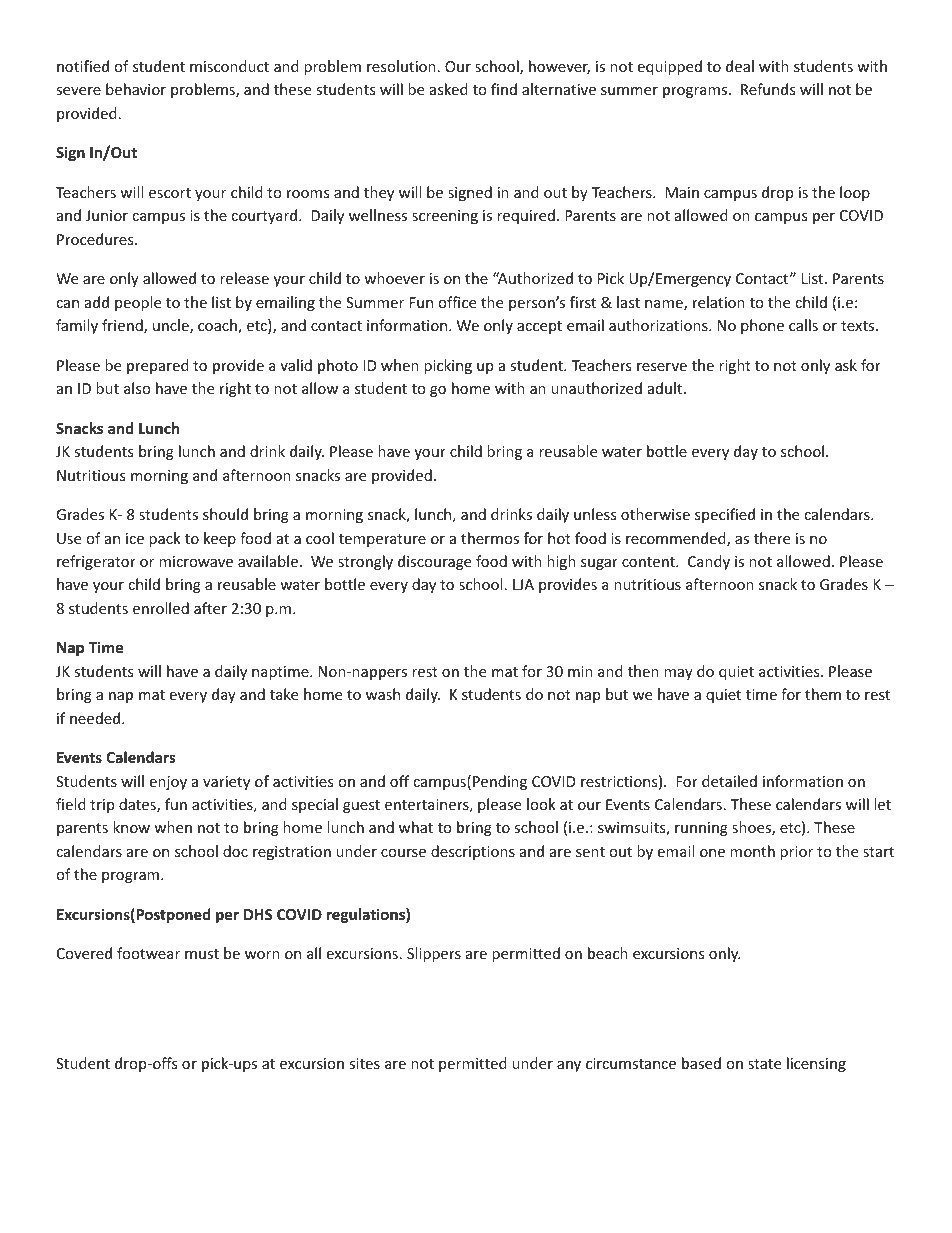 The height and width of the screenshot is (1233, 952). I want to click on Refunds, so click(768, 89).
